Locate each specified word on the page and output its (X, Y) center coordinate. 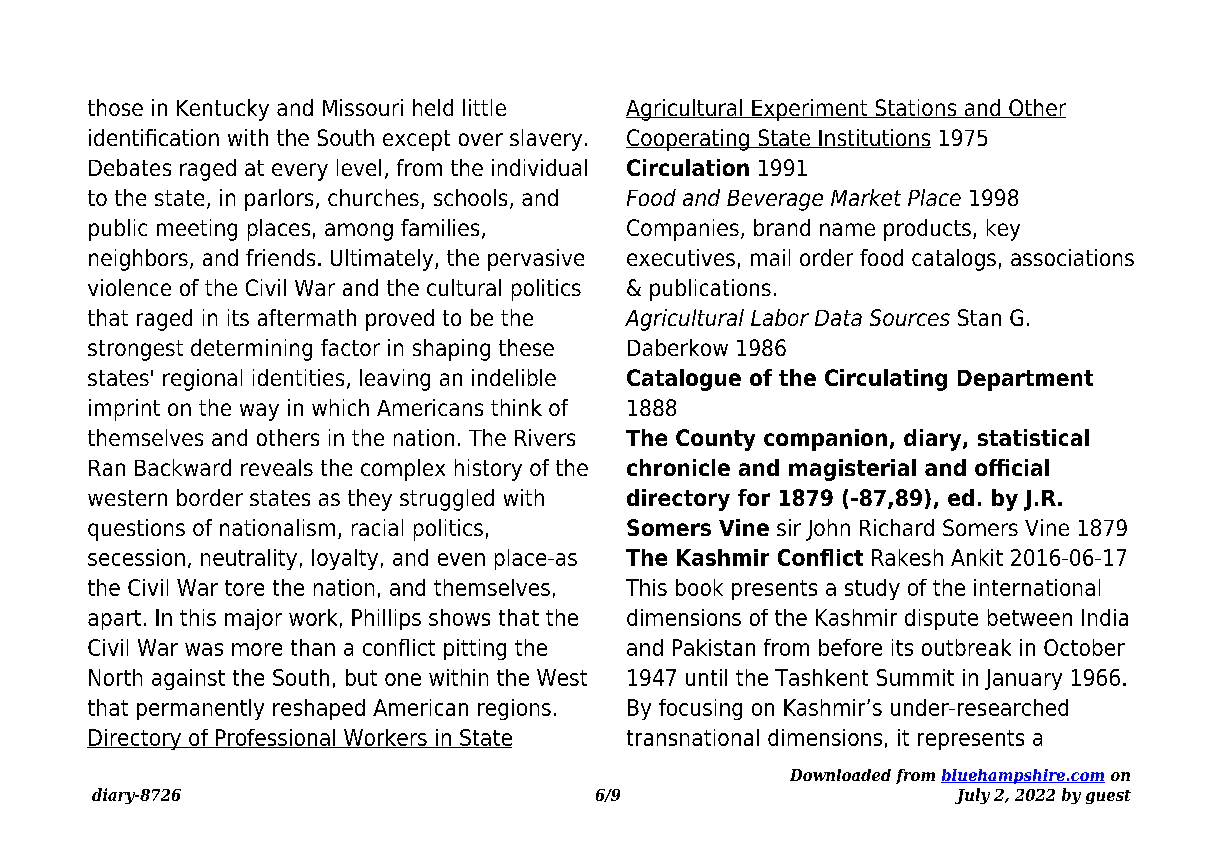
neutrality (249, 559)
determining (251, 350)
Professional (276, 738)
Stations (916, 108)
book (699, 587)
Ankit (977, 557)
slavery (546, 140)
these (526, 347)
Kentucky (223, 110)
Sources (910, 317)
